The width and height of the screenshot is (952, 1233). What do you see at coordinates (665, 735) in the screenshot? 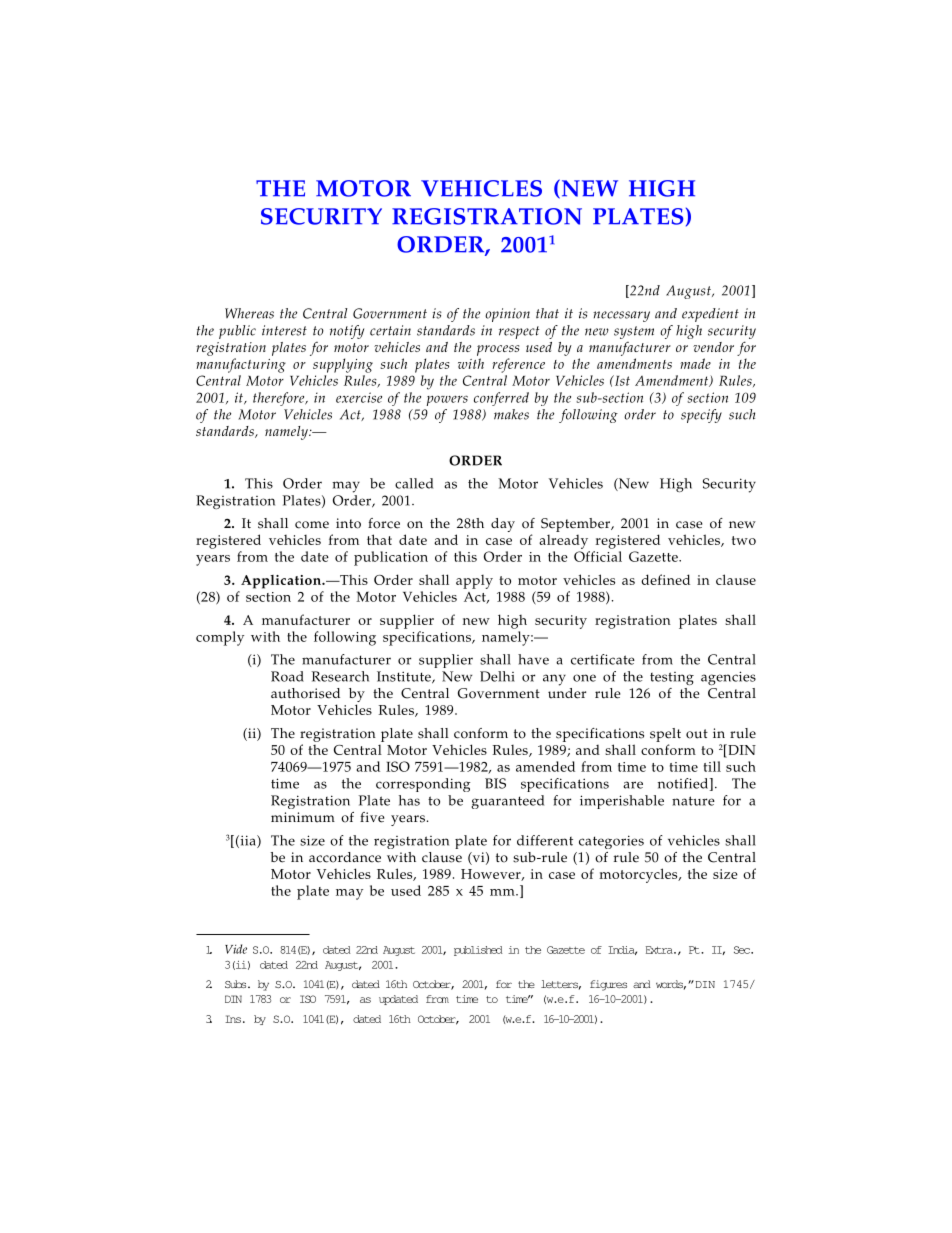
I see `spelt` at bounding box center [665, 735].
